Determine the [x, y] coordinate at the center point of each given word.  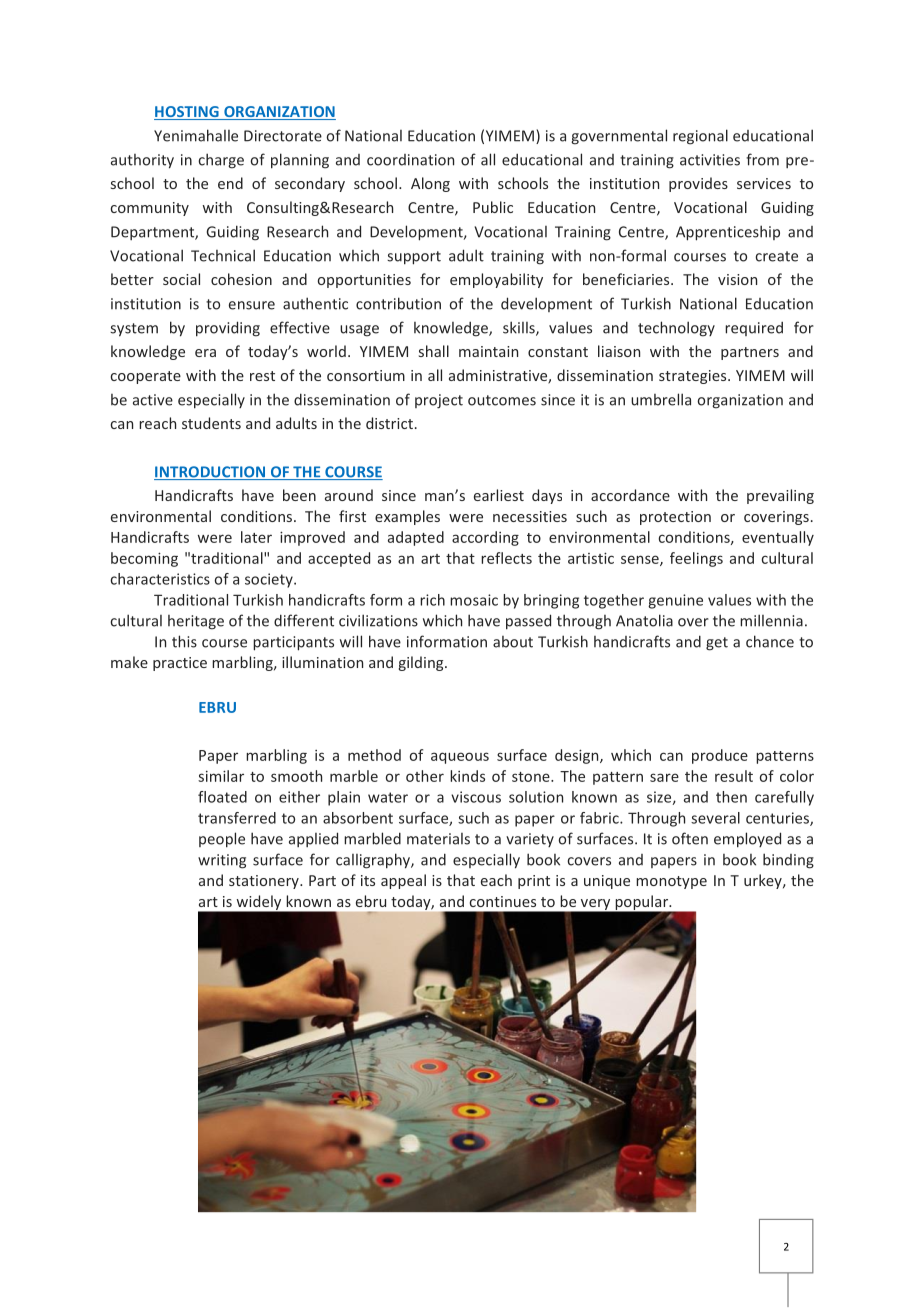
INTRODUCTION [211, 473]
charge [221, 161]
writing [222, 861]
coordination [410, 160]
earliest [499, 495]
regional [700, 137]
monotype [671, 882]
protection [675, 518]
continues [503, 901]
